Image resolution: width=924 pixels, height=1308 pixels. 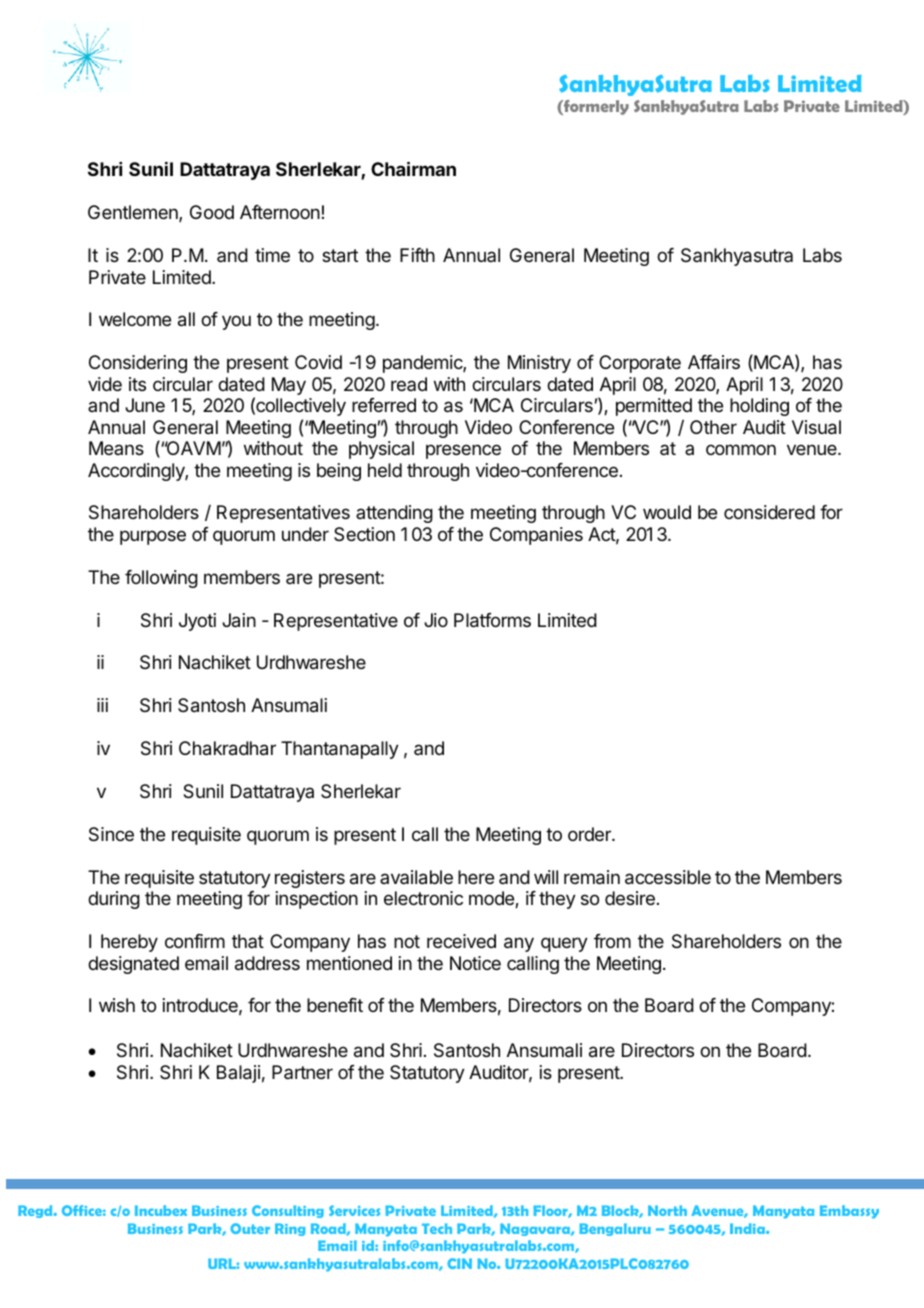 What do you see at coordinates (195, 941) in the screenshot?
I see `confirm` at bounding box center [195, 941].
